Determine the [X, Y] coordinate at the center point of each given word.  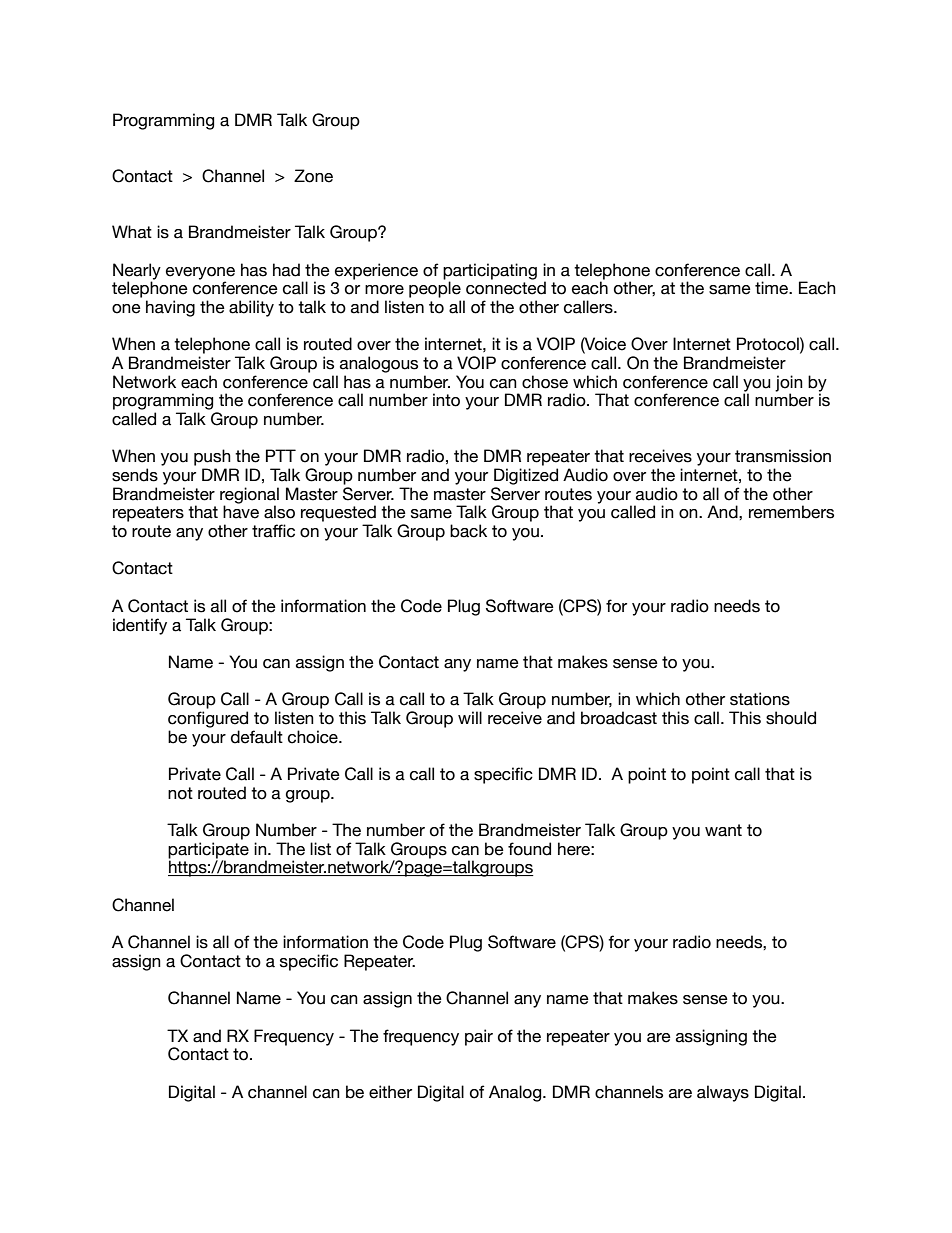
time [772, 288]
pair [479, 1037]
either [390, 1092]
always [723, 1093]
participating [490, 272]
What [132, 232]
